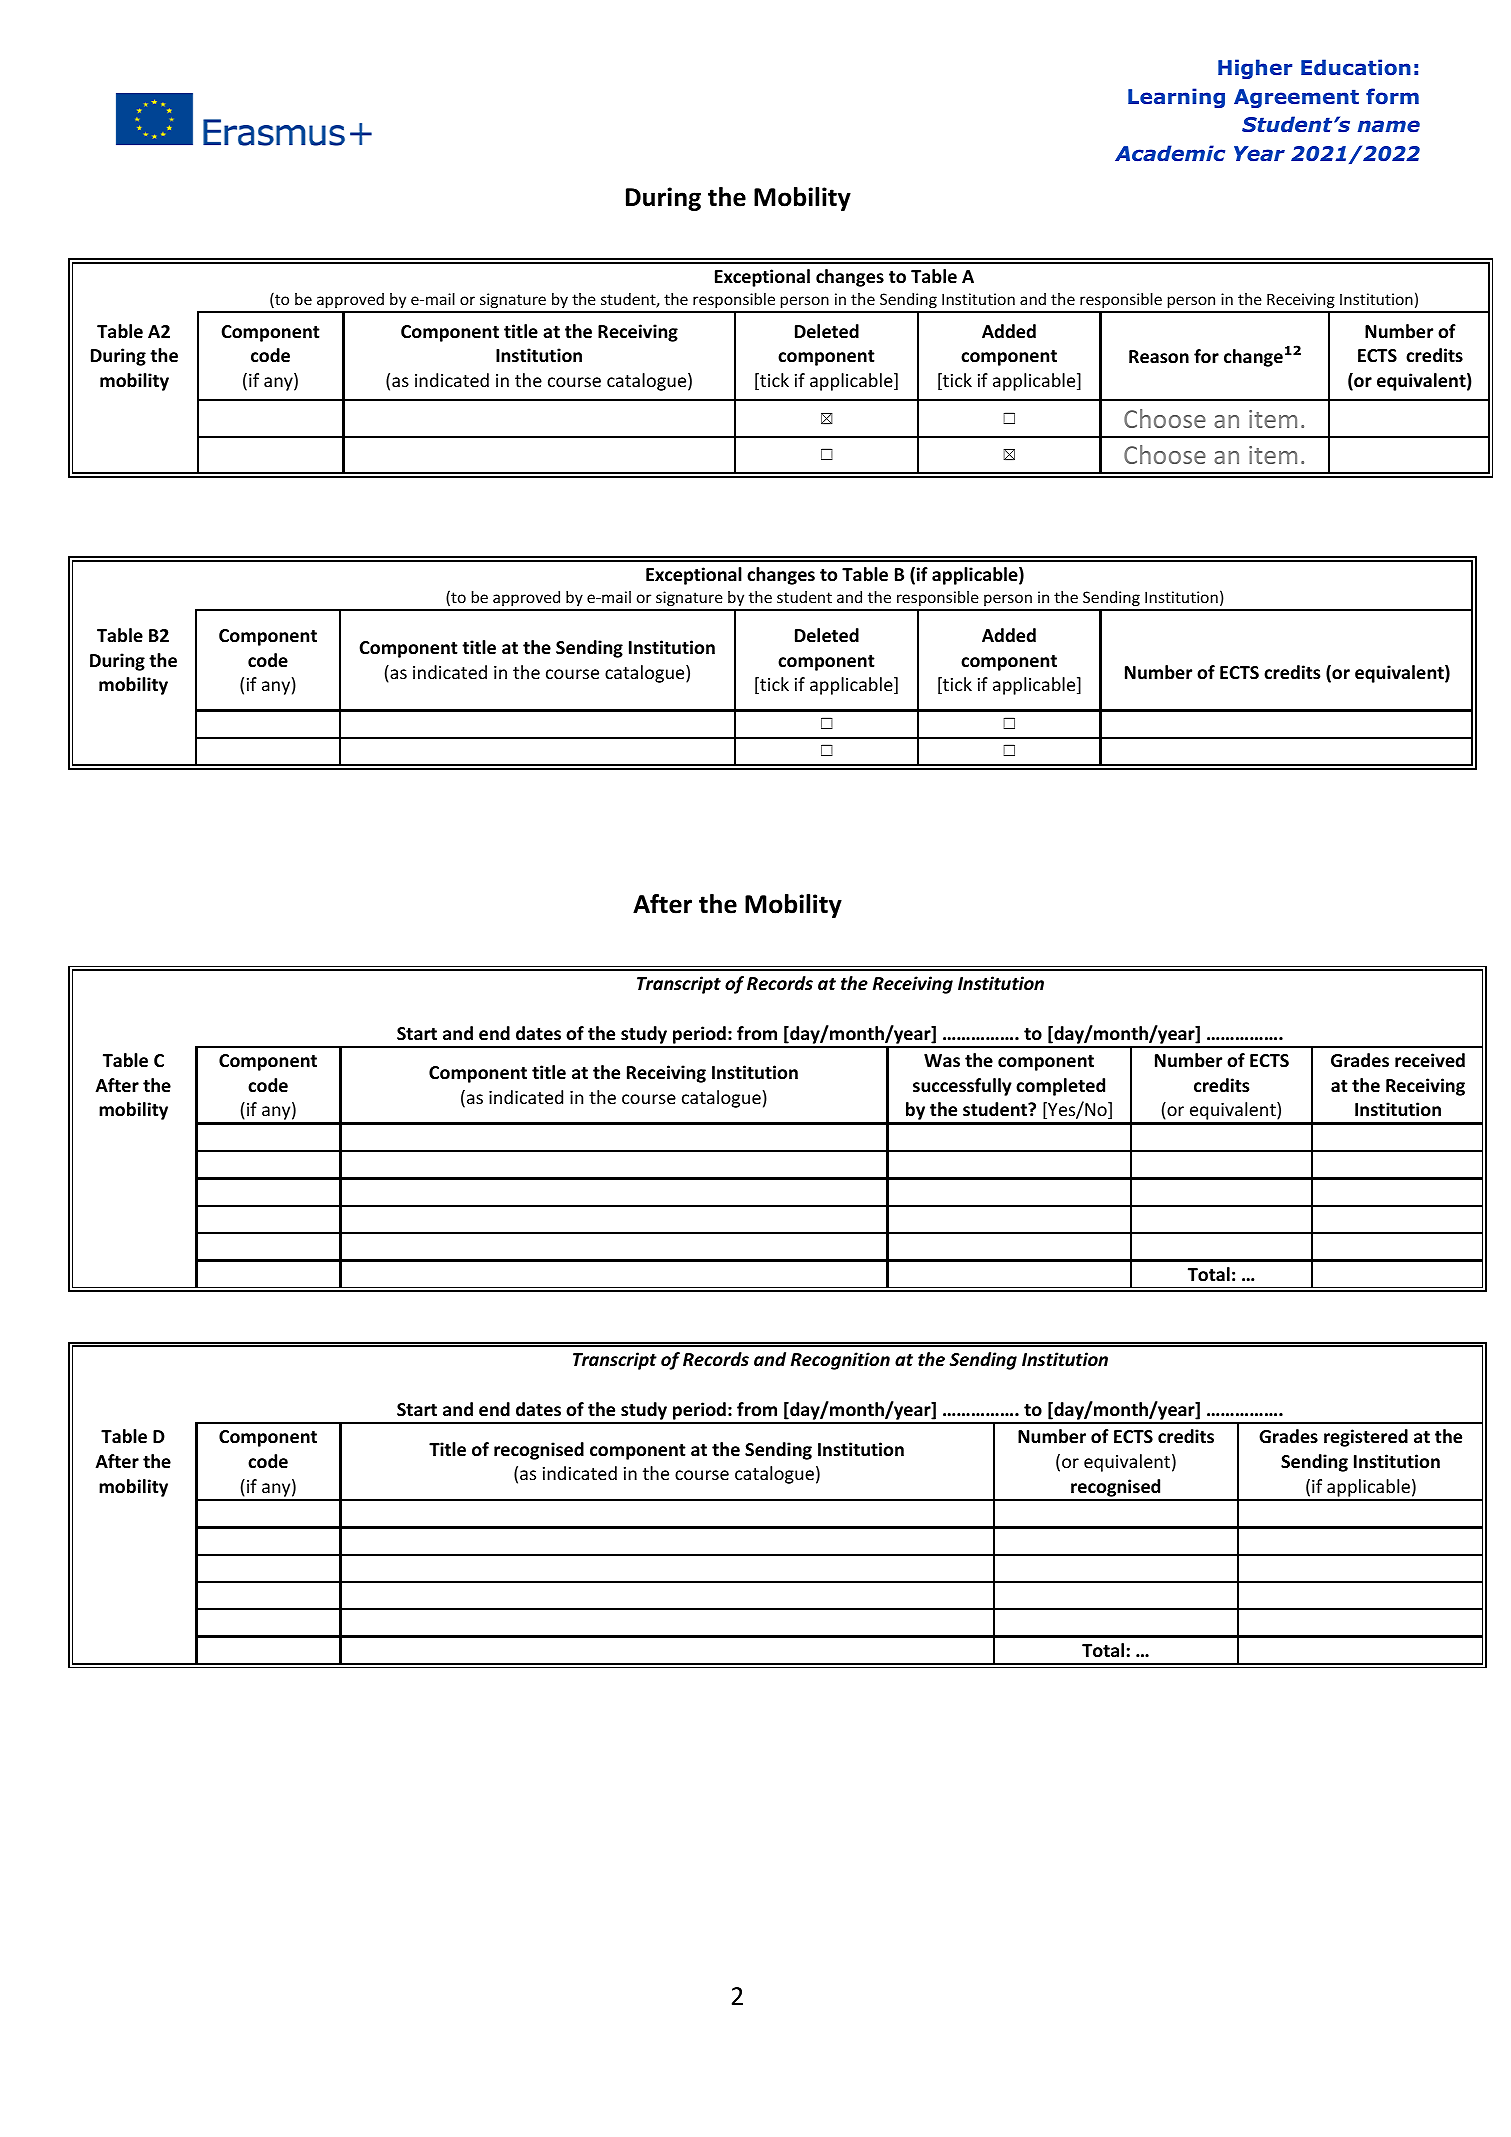 The image size is (1511, 2137). Describe the element at coordinates (942, 1061) in the screenshot. I see `Was` at that location.
